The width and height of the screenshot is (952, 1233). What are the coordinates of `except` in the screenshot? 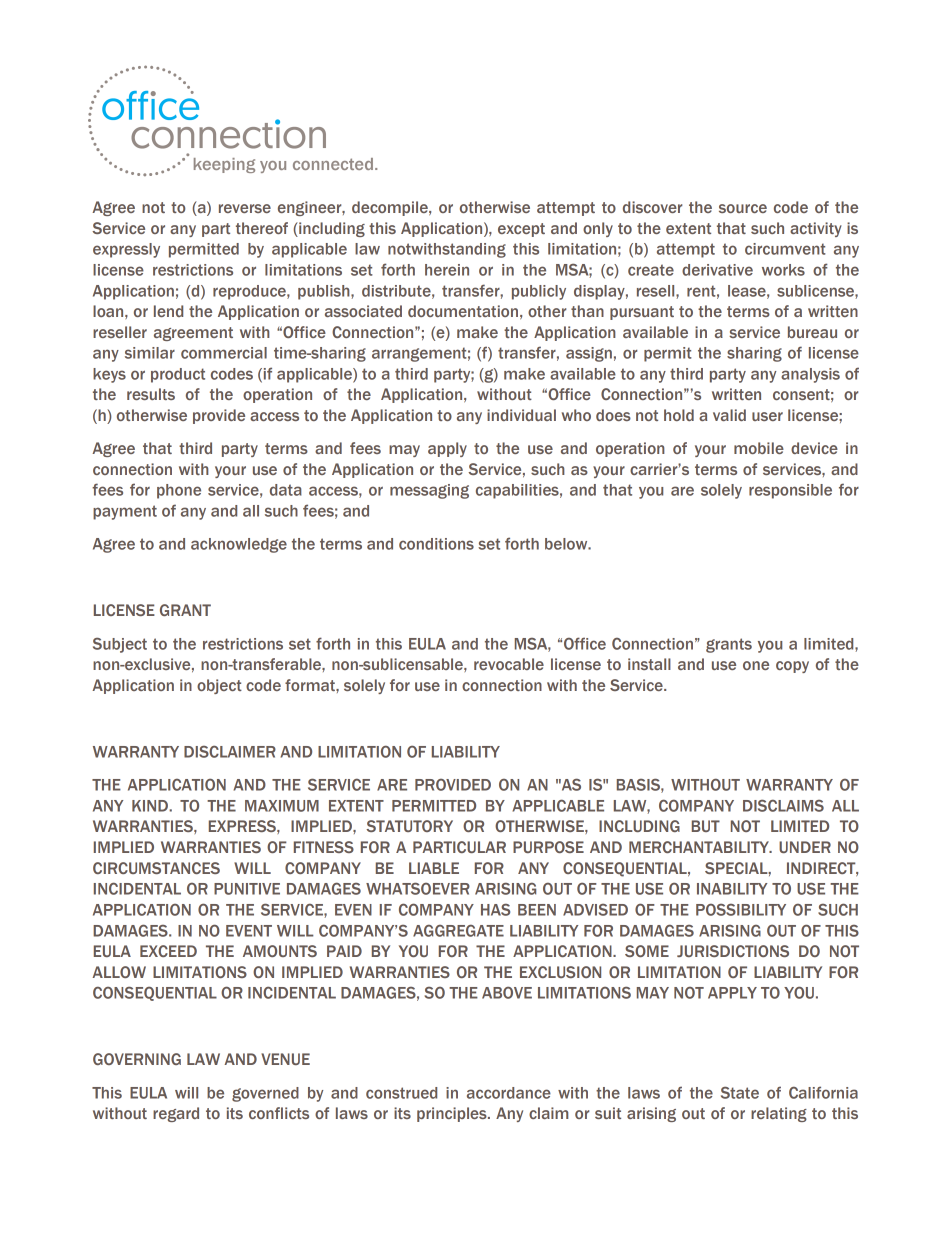 It's located at (521, 230).
